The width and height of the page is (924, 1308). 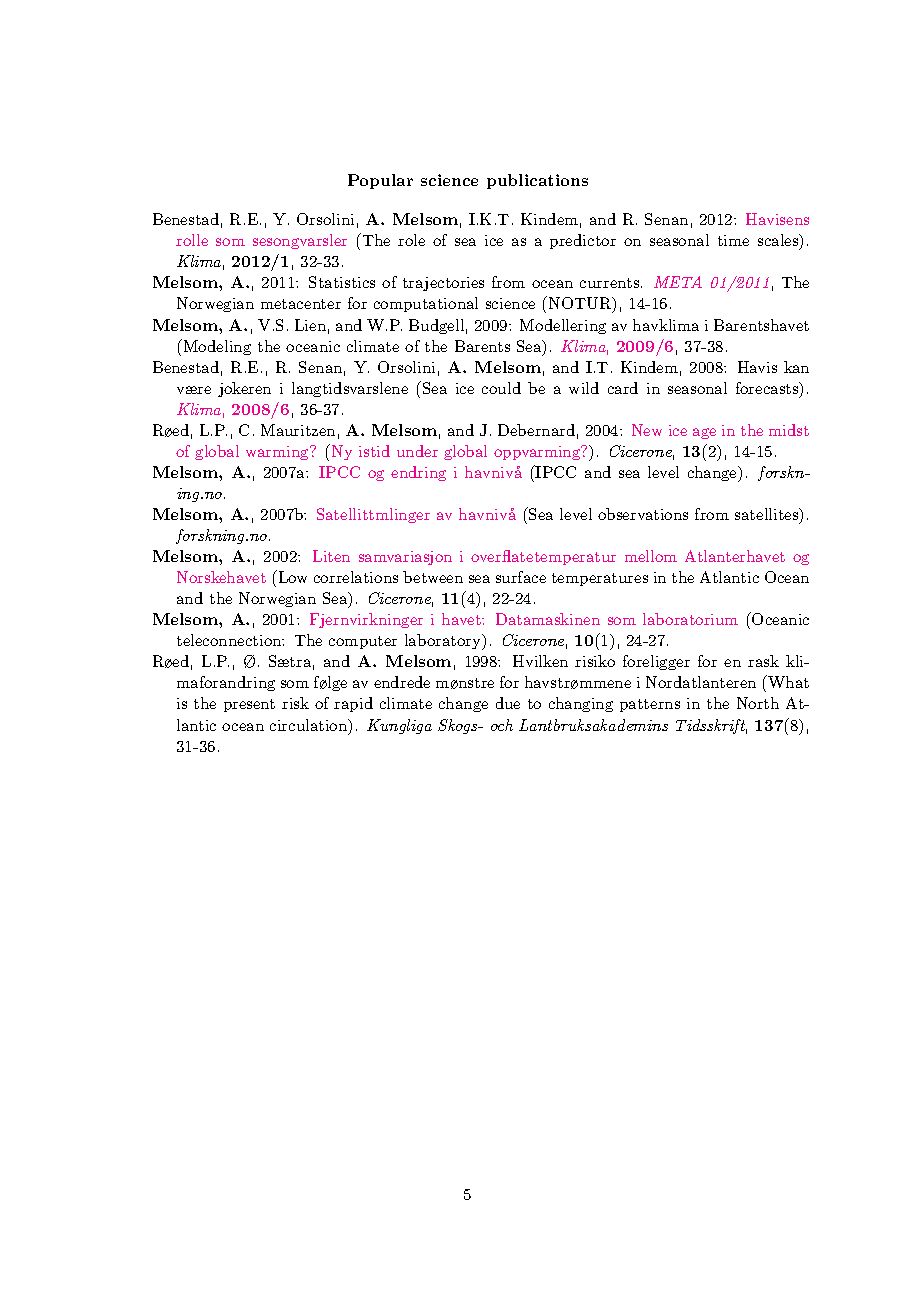 What do you see at coordinates (521, 577) in the page?
I see `surface` at bounding box center [521, 577].
